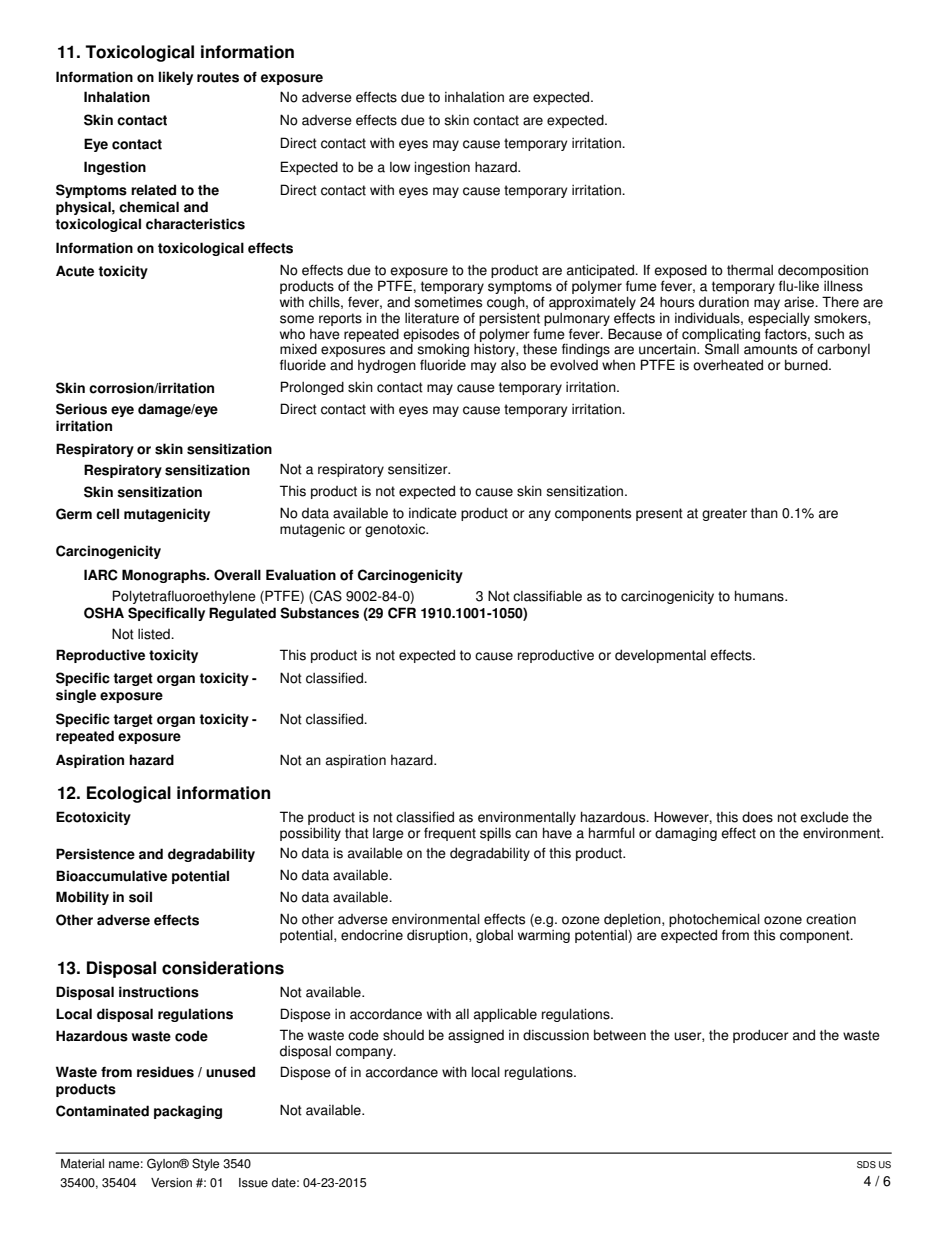  I want to click on CFR, so click(402, 613).
